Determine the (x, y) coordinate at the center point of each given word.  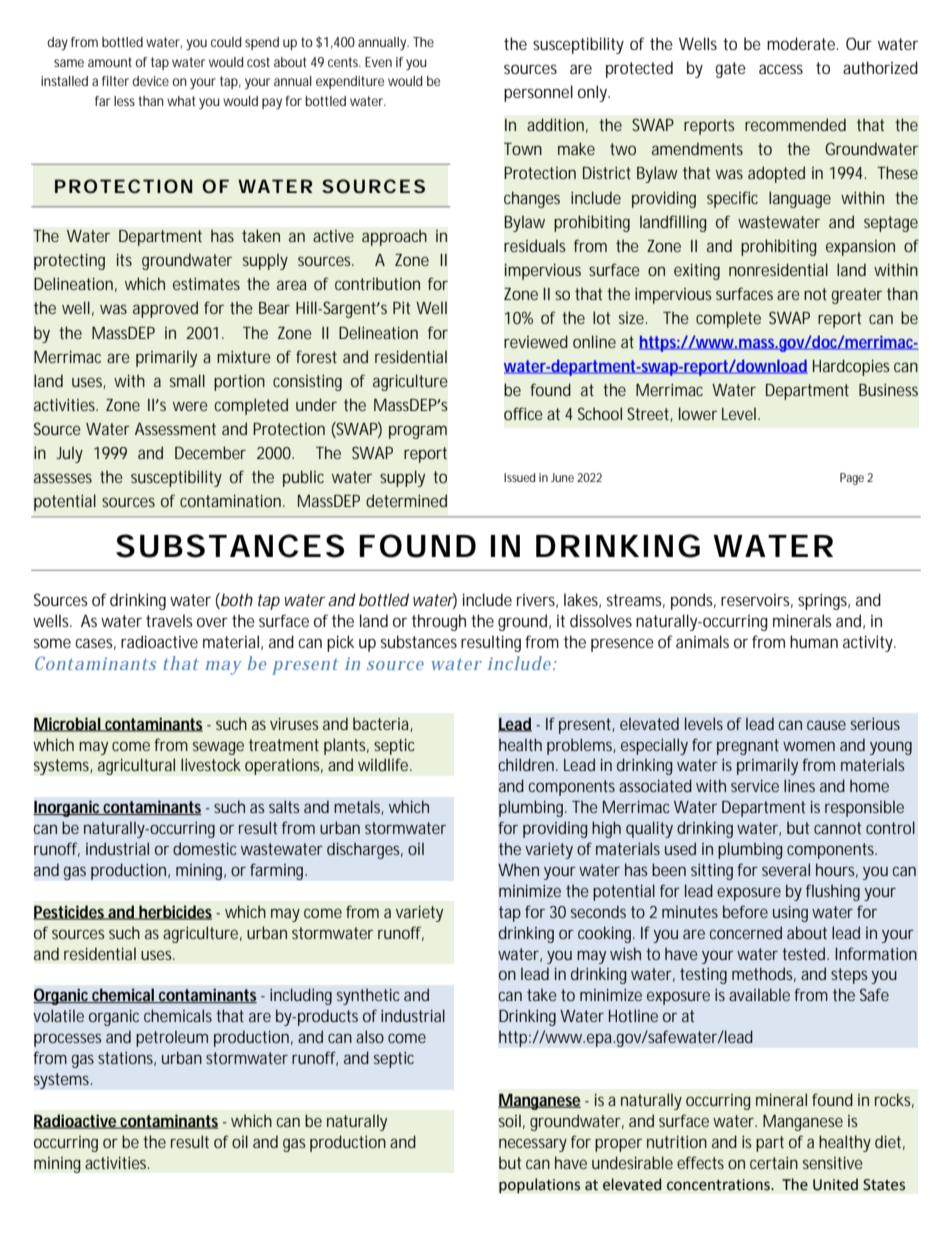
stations (127, 1059)
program (418, 432)
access (781, 69)
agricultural (136, 766)
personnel (538, 93)
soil (510, 1120)
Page (852, 479)
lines (799, 785)
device (150, 81)
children (528, 764)
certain (774, 1162)
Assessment (175, 429)
